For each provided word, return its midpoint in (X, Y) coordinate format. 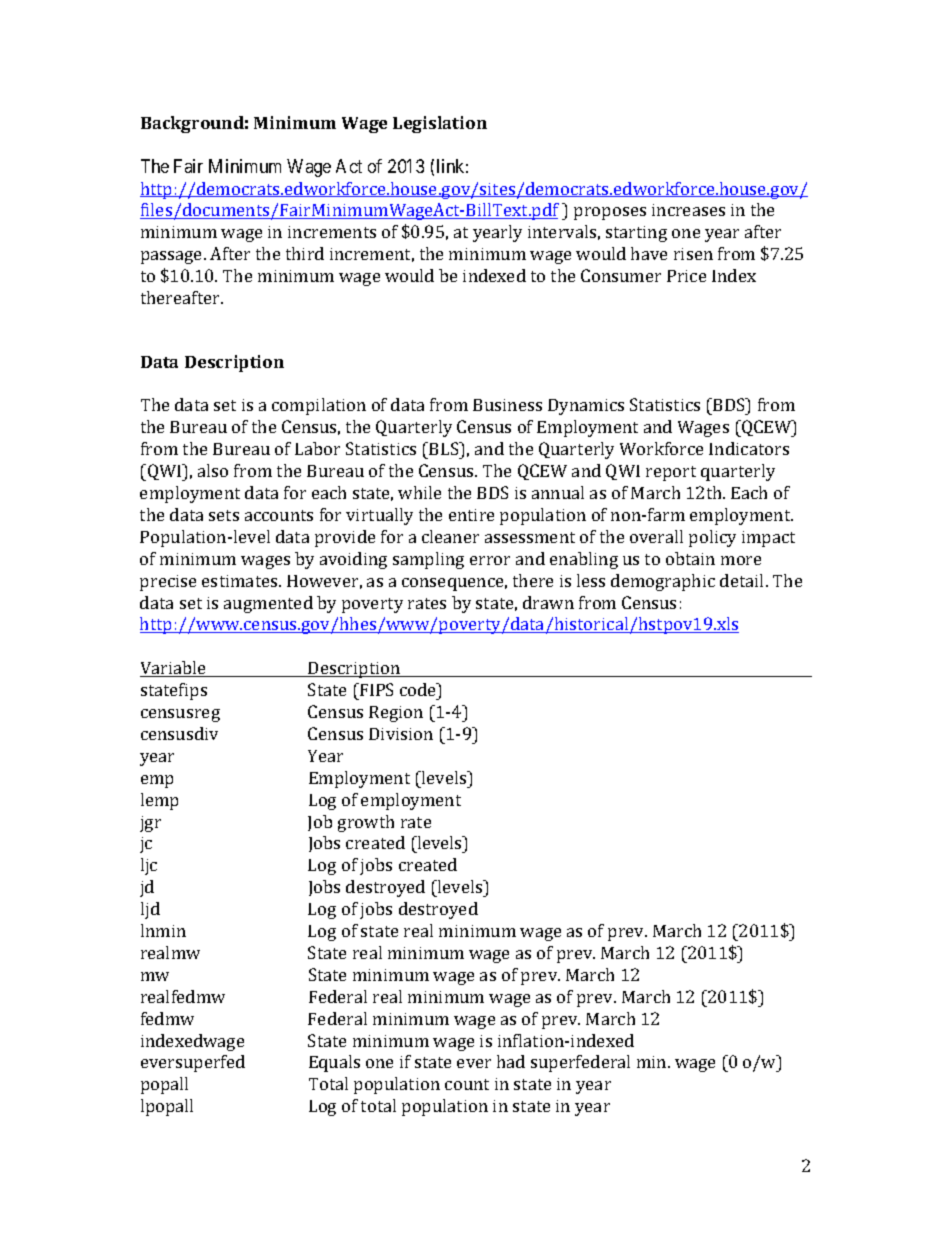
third (305, 253)
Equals (334, 1063)
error (490, 560)
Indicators (749, 448)
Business (507, 405)
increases (688, 210)
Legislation (440, 124)
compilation (319, 406)
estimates (241, 581)
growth (366, 823)
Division (401, 734)
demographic (663, 582)
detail (743, 580)
